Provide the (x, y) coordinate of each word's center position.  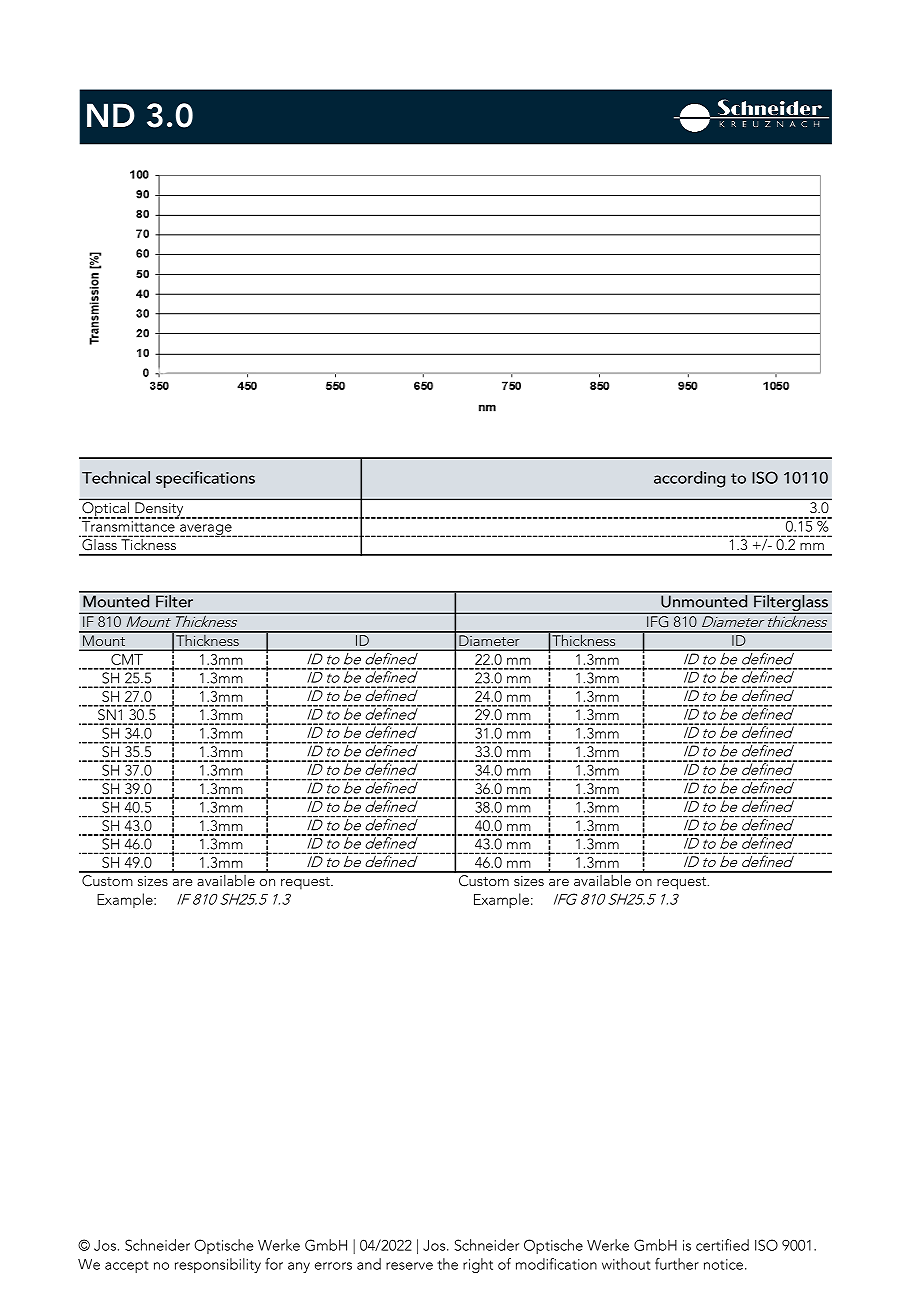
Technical (116, 477)
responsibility (218, 1265)
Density (159, 510)
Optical (106, 509)
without (626, 1264)
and (369, 1264)
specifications (205, 479)
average (206, 530)
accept (126, 1266)
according (689, 479)
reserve (409, 1266)
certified (722, 1245)
